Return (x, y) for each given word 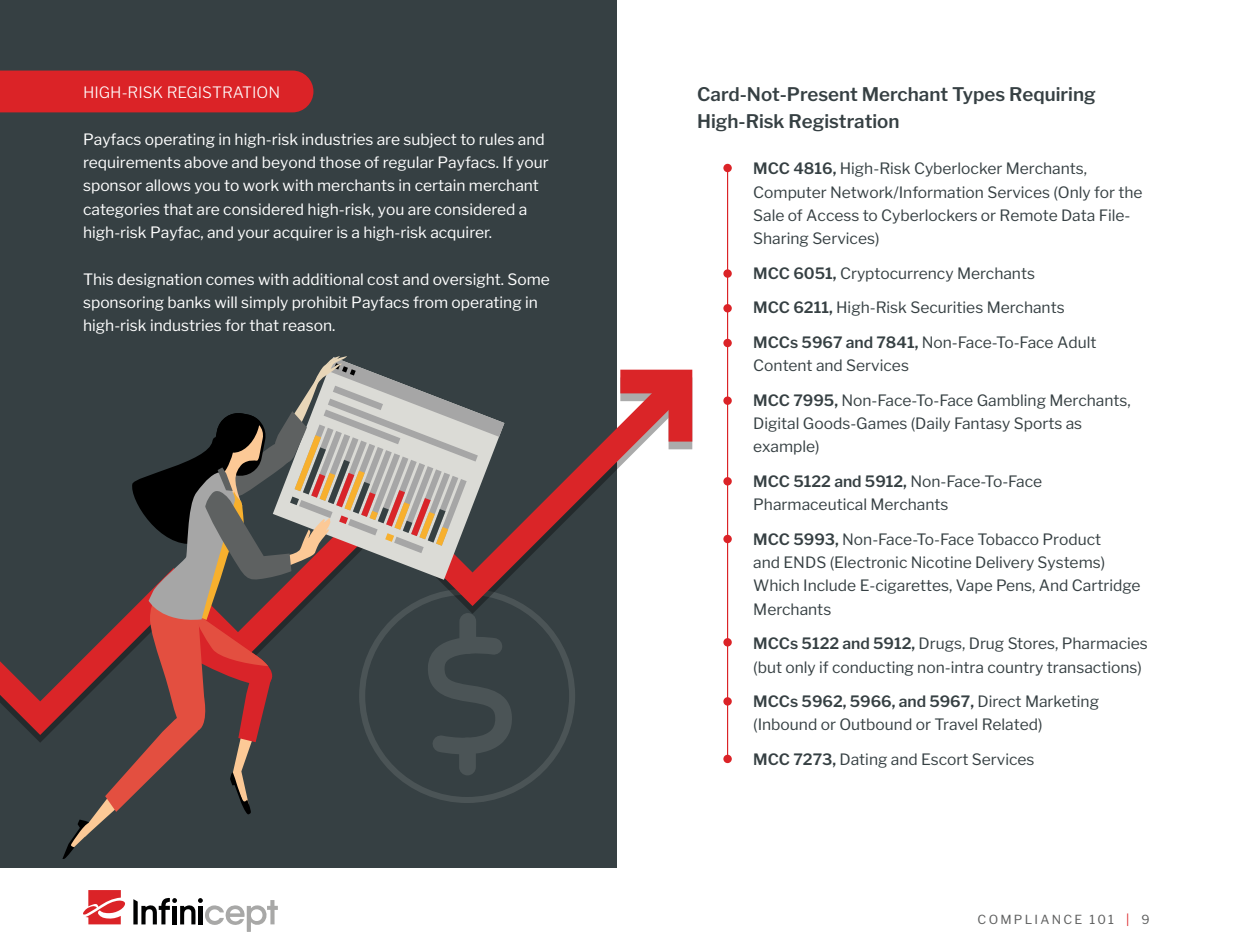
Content (783, 365)
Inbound (787, 724)
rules (497, 139)
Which (776, 585)
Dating (863, 760)
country (1015, 669)
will (226, 302)
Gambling (1011, 401)
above (206, 162)
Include (830, 585)
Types (978, 95)
